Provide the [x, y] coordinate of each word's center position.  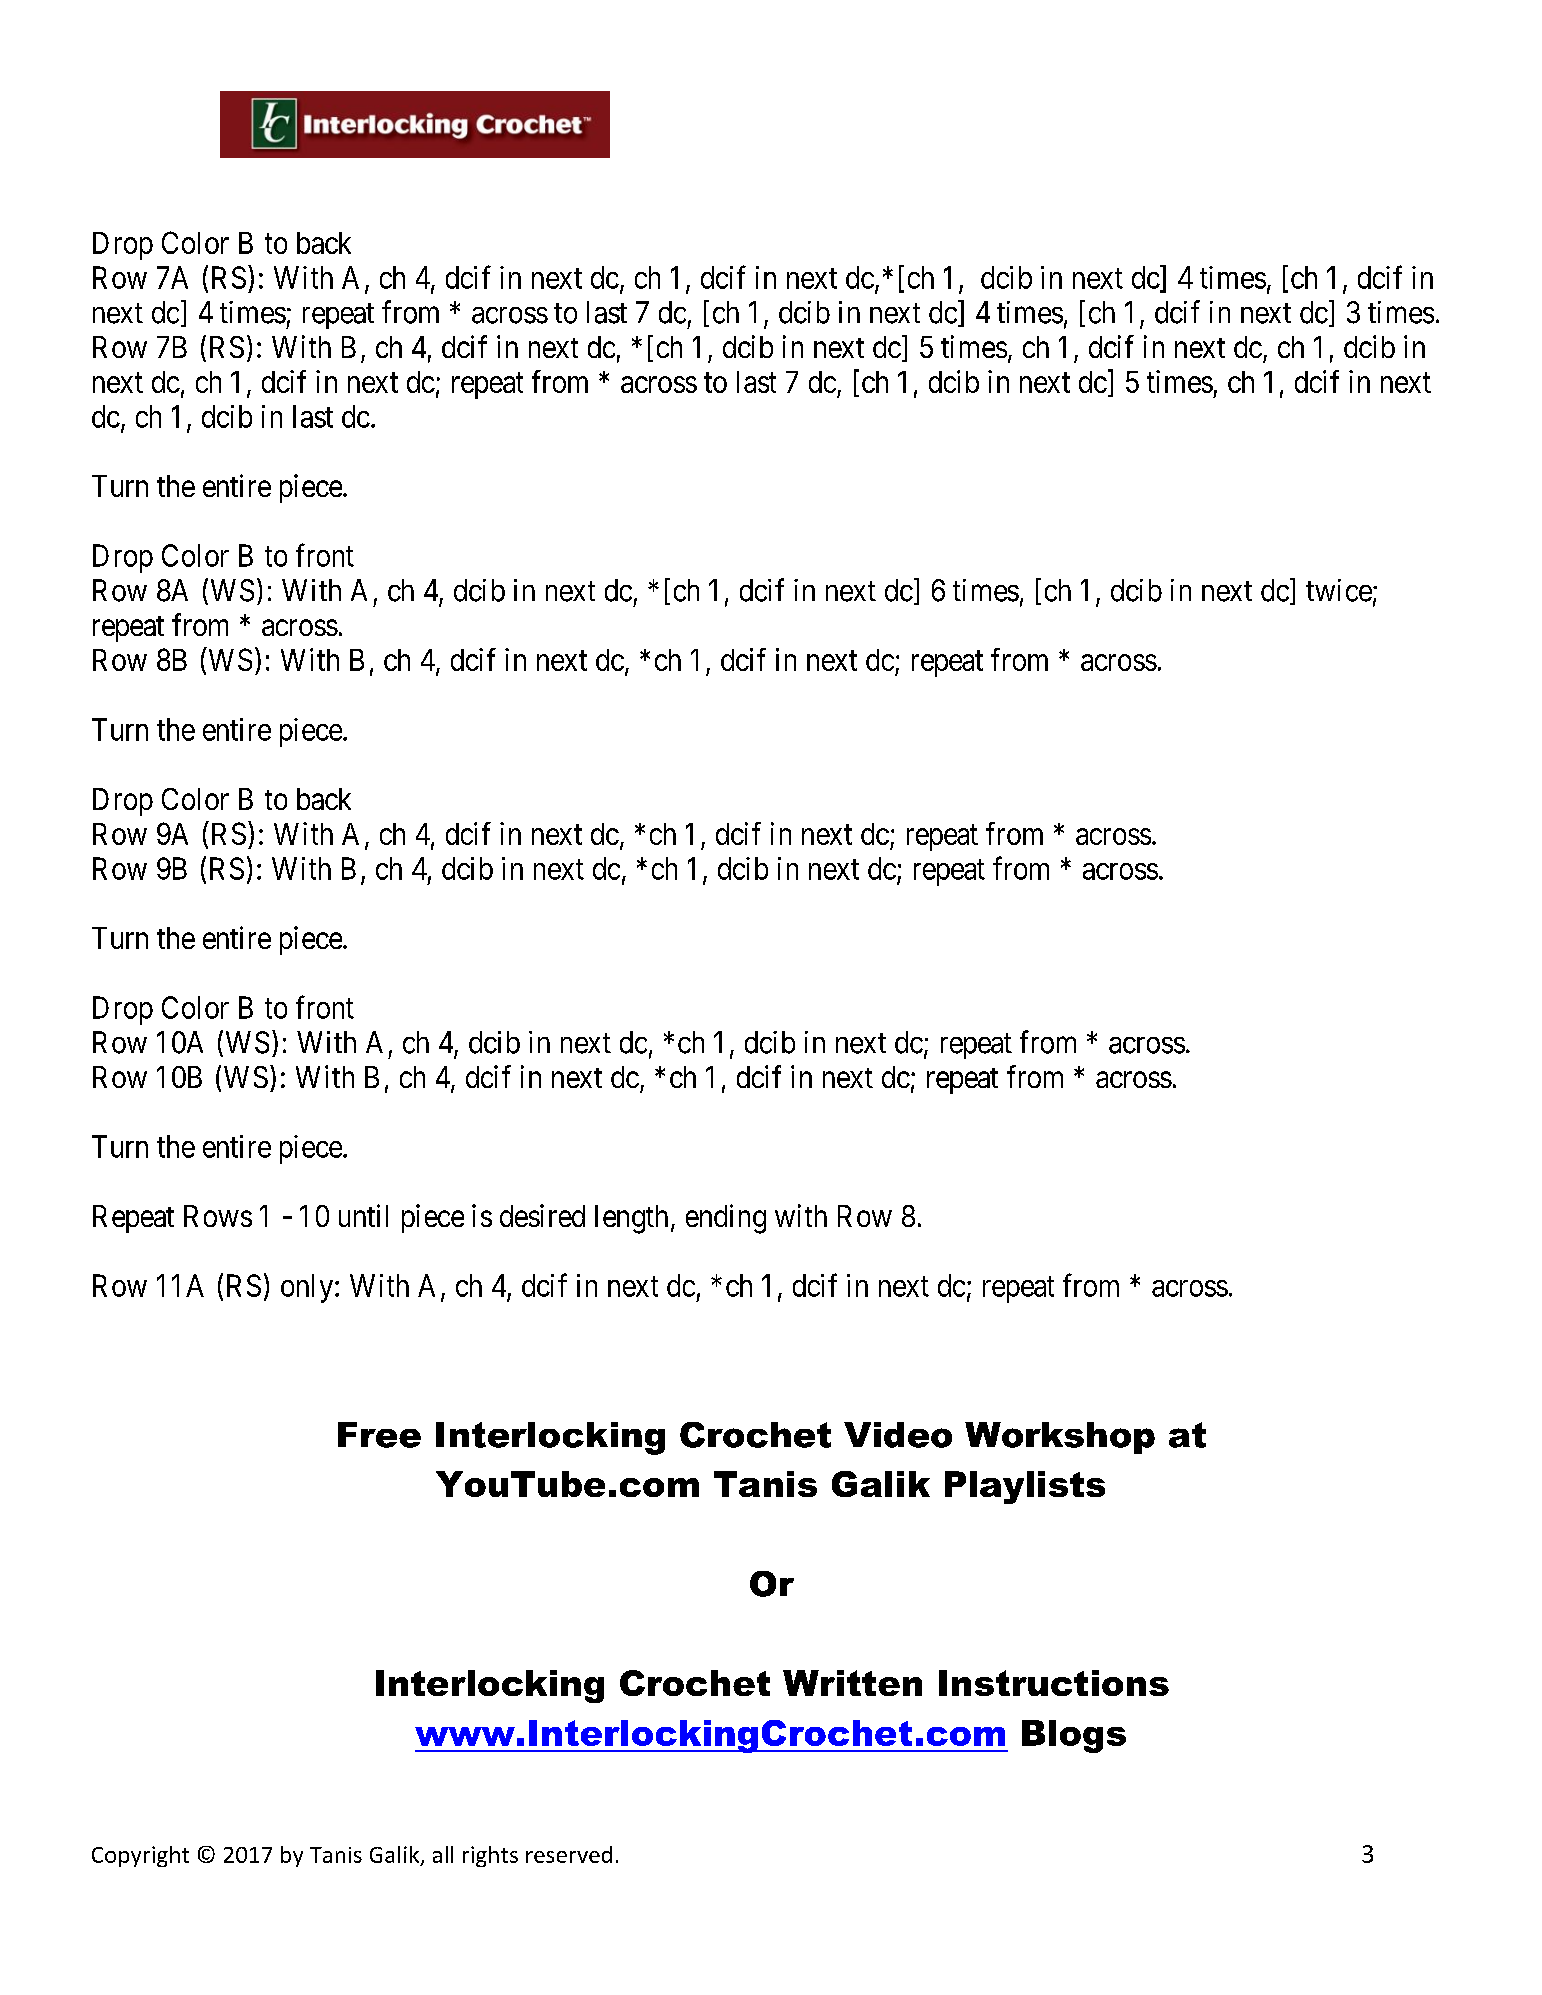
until [363, 1215]
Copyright [140, 1856]
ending [726, 1219]
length [631, 1219]
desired [542, 1215]
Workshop [1060, 1438]
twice [1339, 590]
